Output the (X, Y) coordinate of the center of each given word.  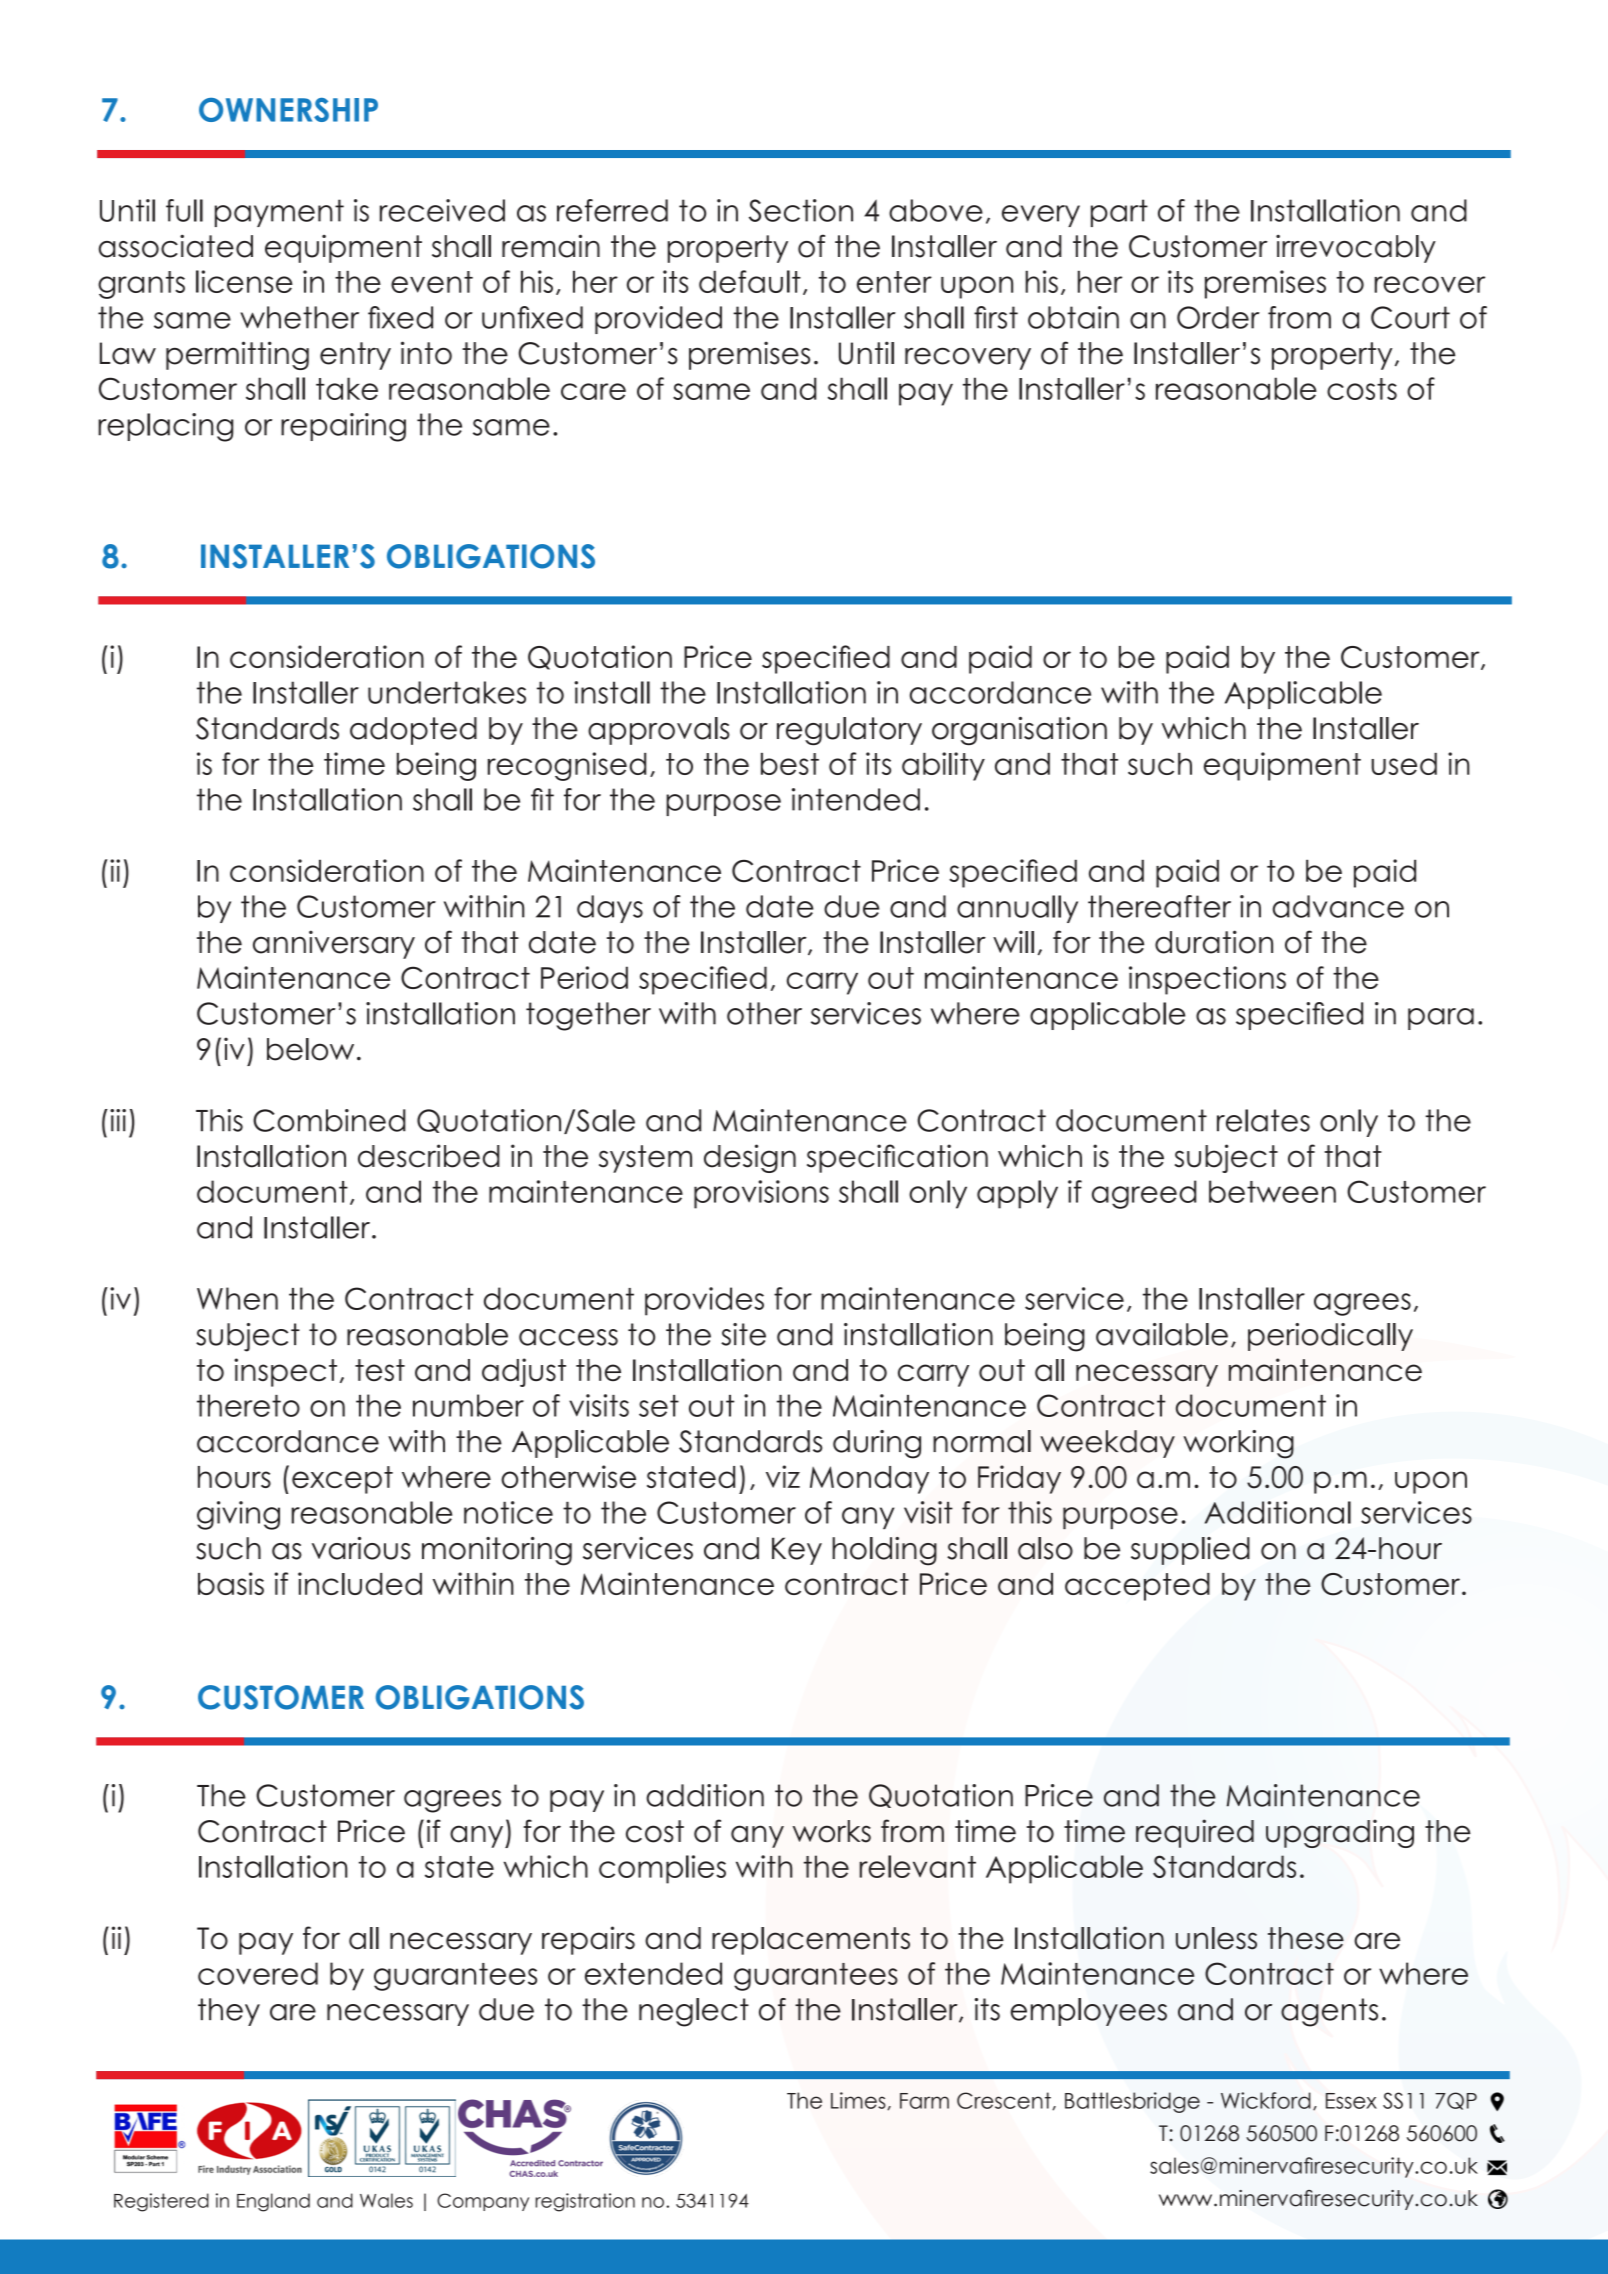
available (1162, 1334)
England (273, 2202)
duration (1214, 942)
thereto (248, 1405)
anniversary (334, 944)
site (743, 1334)
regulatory (849, 731)
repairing (343, 427)
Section (801, 210)
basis (231, 1583)
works (832, 1831)
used (1404, 764)
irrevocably (1356, 249)
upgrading (1340, 1833)
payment (279, 213)
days (610, 909)
